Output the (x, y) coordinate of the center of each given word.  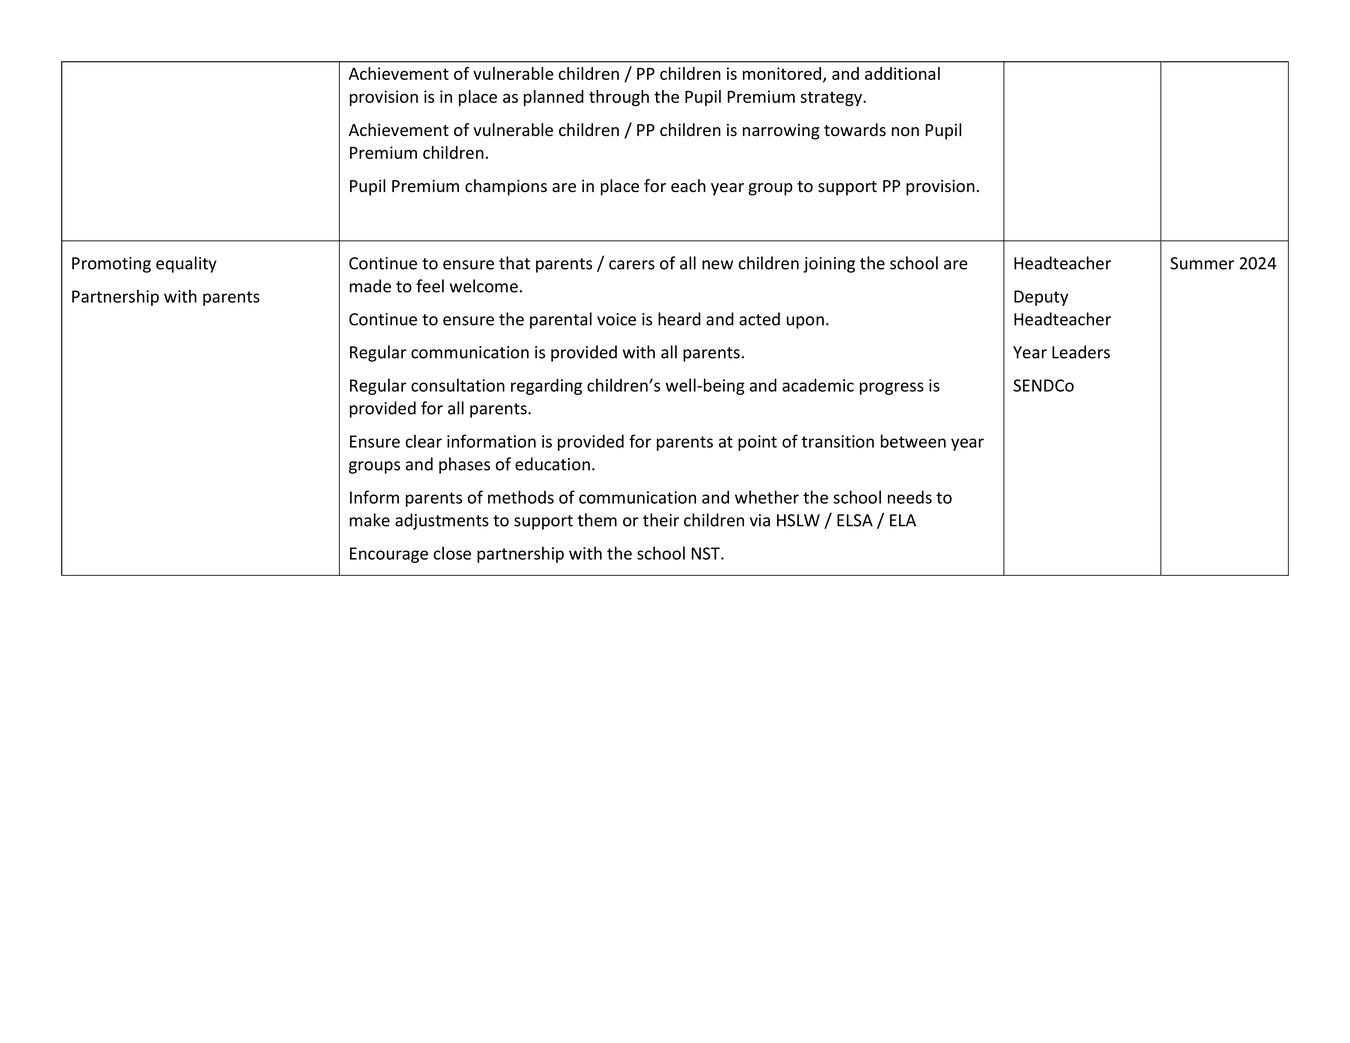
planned (554, 98)
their (661, 520)
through (619, 98)
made (370, 286)
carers (632, 265)
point (757, 443)
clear (424, 441)
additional (902, 73)
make (370, 520)
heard (679, 319)
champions (506, 187)
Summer (1202, 263)
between (913, 441)
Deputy (1041, 298)
